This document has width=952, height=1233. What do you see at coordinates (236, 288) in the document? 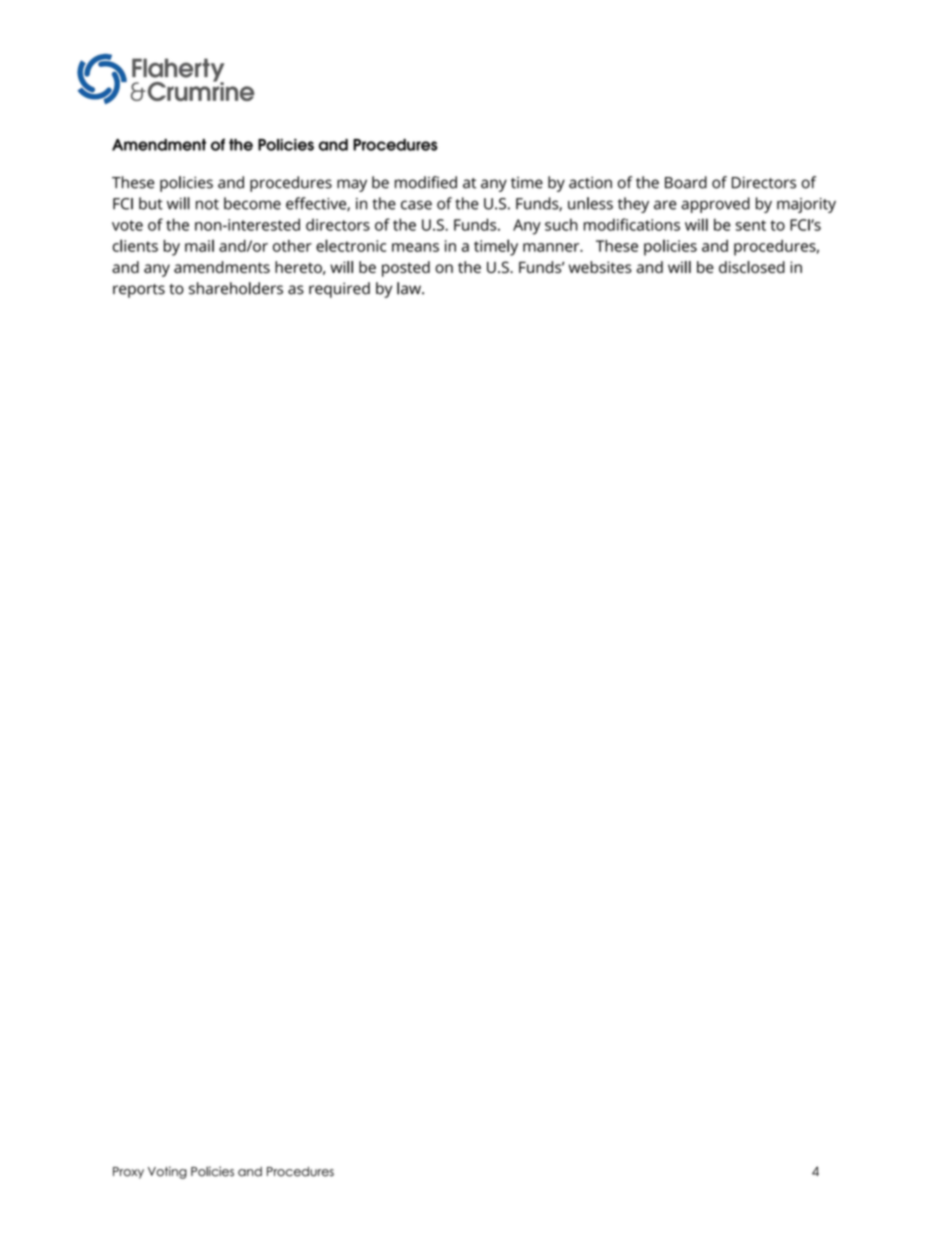
I see `shareholders` at bounding box center [236, 288].
